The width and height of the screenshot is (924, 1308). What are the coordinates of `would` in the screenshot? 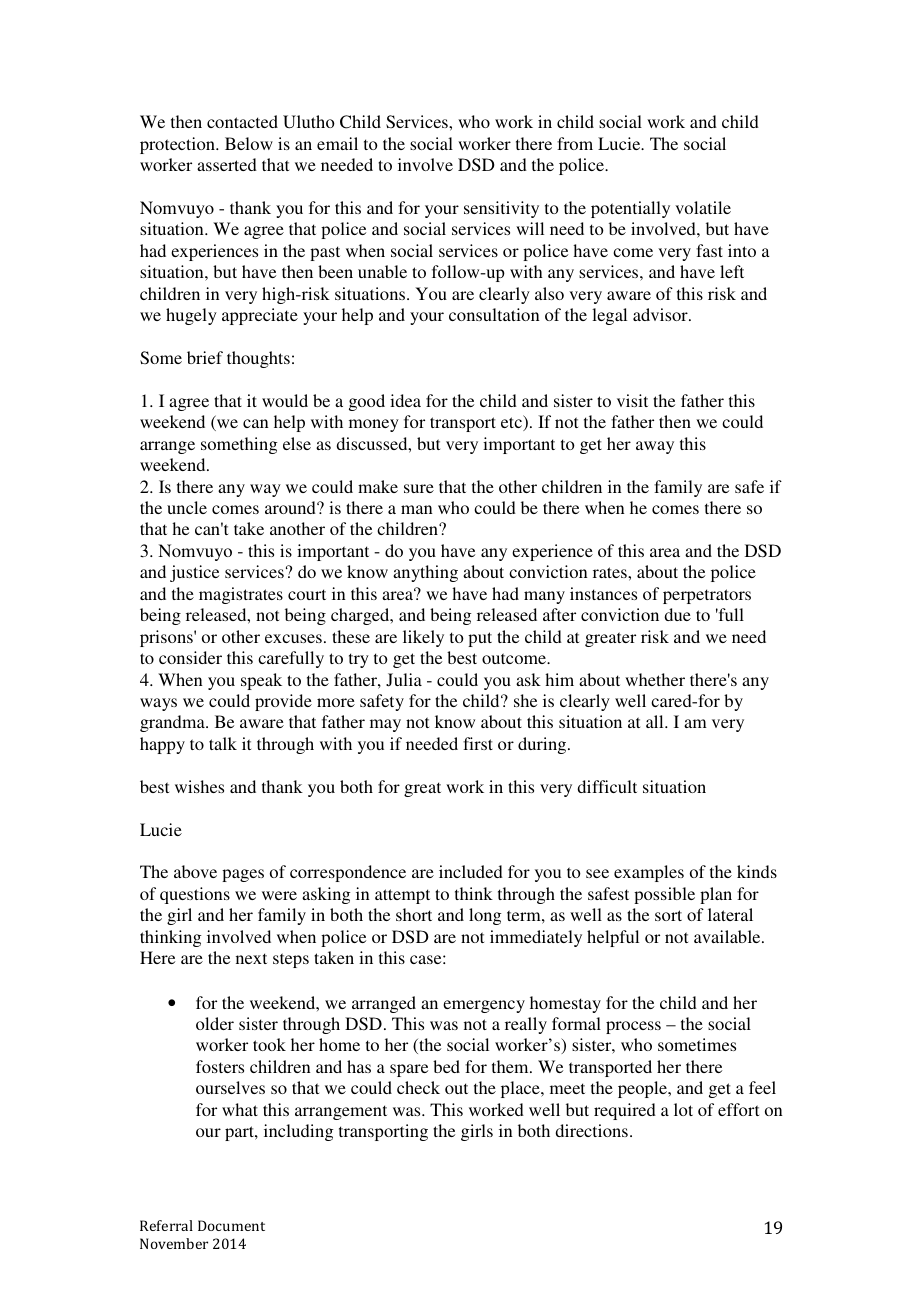 It's located at (285, 400).
